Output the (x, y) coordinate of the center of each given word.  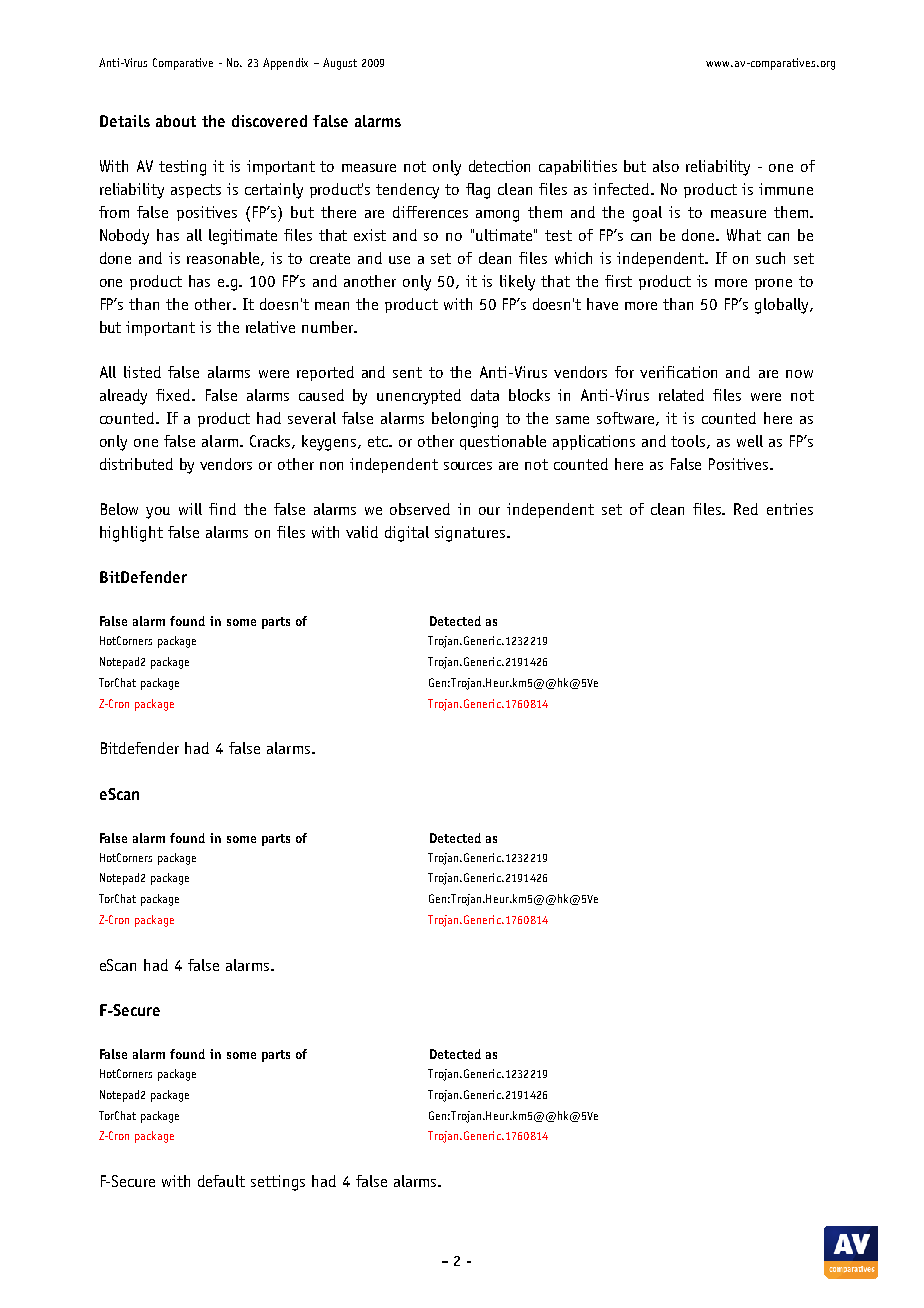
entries (790, 509)
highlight (131, 534)
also (666, 166)
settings (278, 1183)
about (176, 121)
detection (499, 166)
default (221, 1181)
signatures (471, 534)
